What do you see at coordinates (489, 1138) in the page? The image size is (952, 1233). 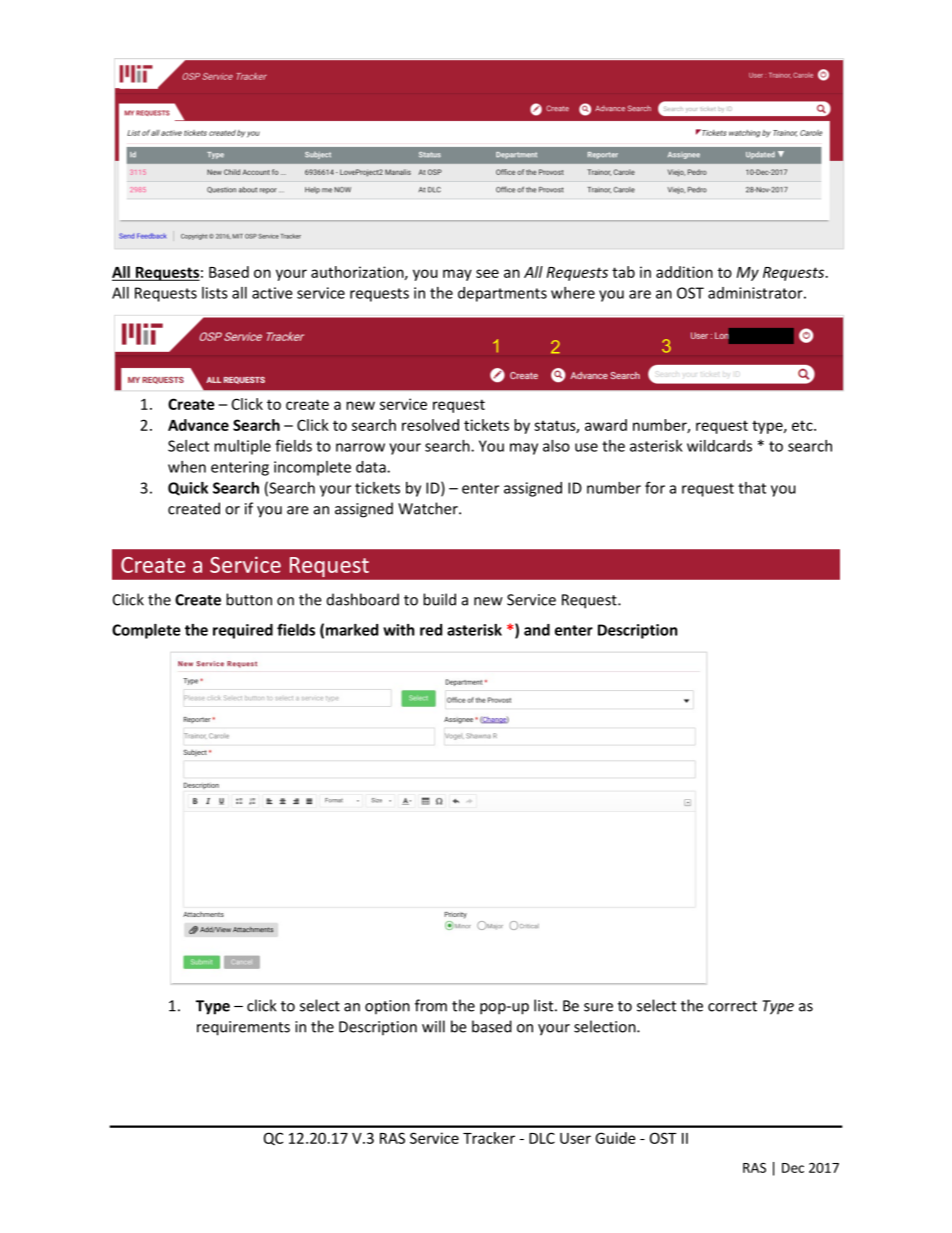 I see `Tracker` at bounding box center [489, 1138].
